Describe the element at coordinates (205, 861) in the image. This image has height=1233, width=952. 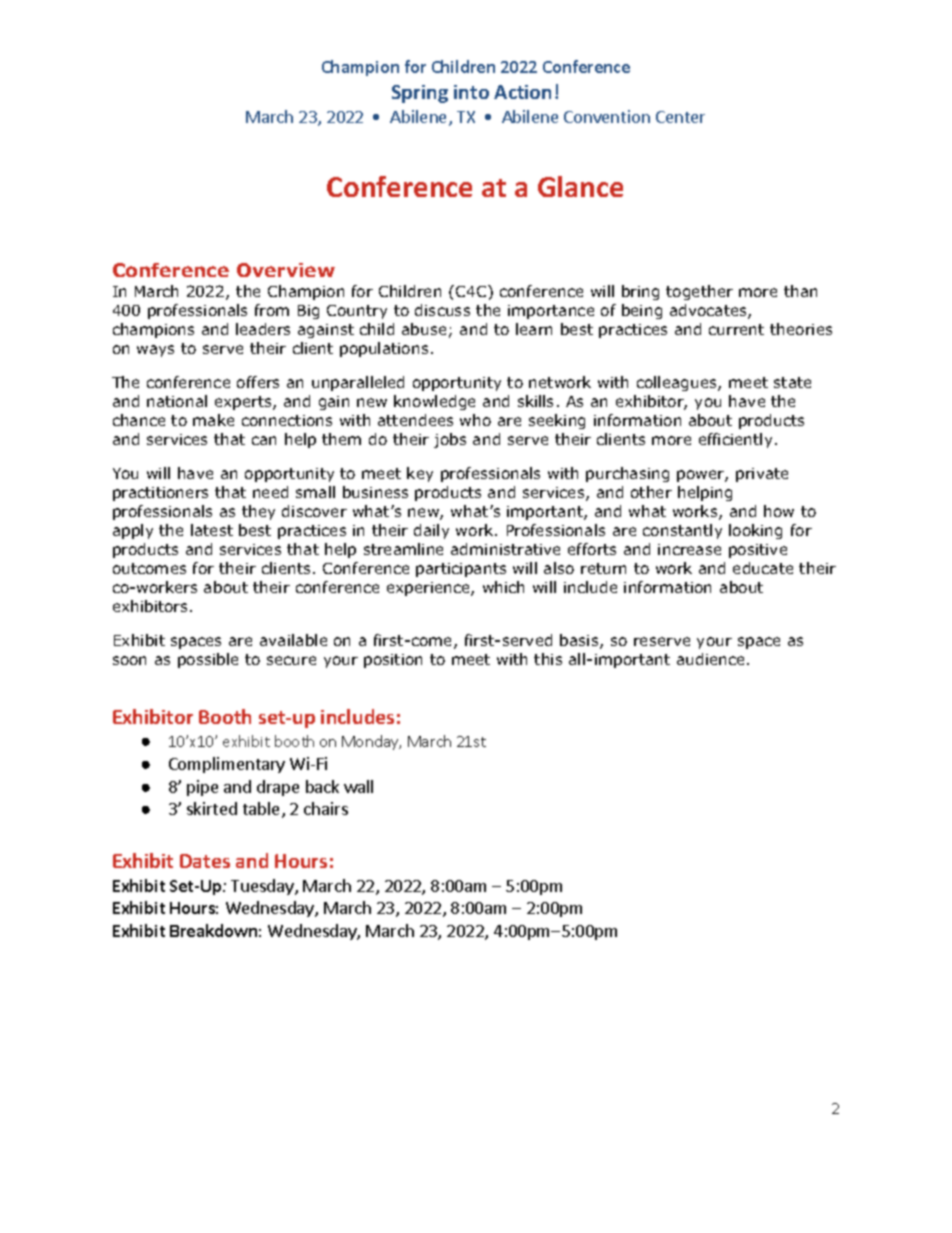
I see `Dates` at that location.
